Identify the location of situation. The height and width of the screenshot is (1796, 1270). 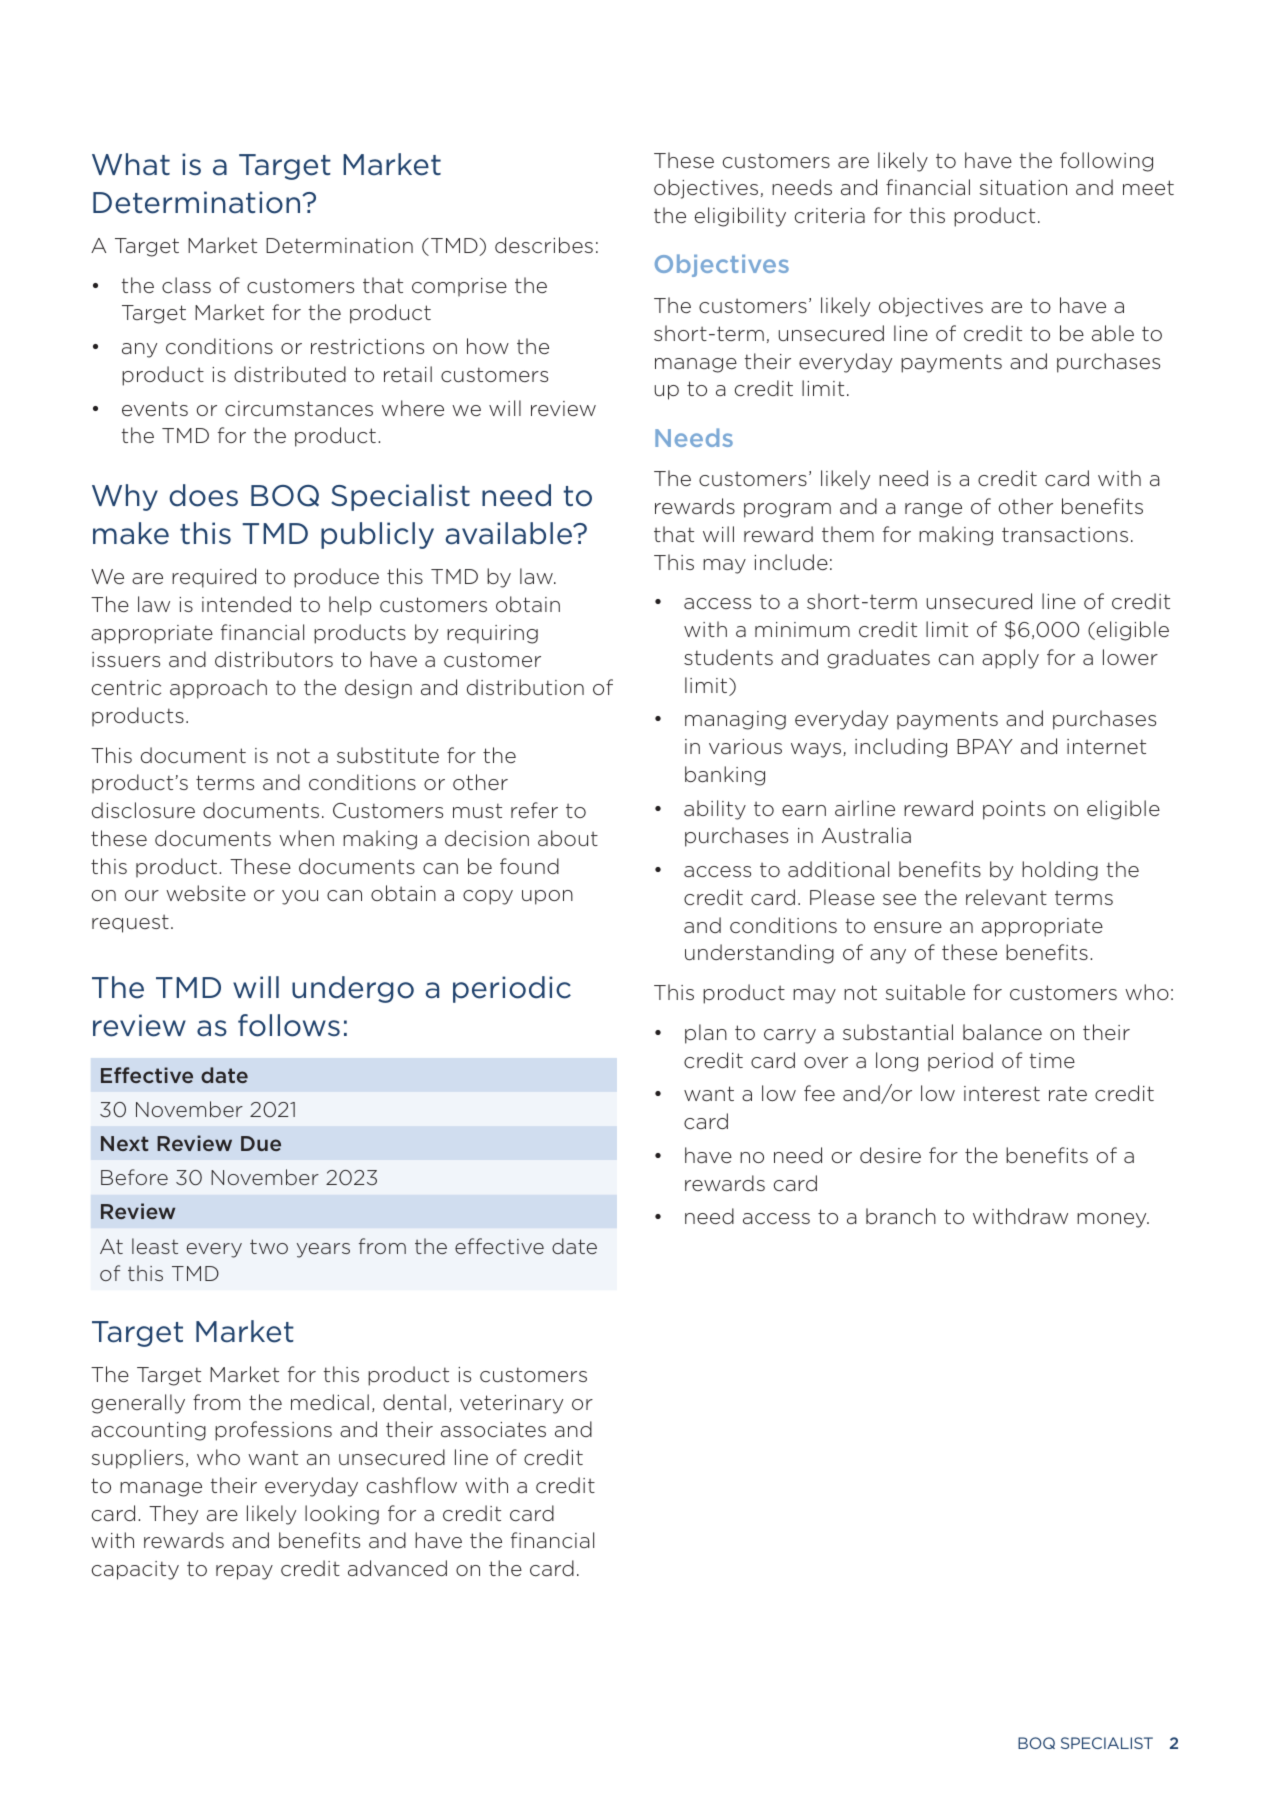
(1023, 187).
